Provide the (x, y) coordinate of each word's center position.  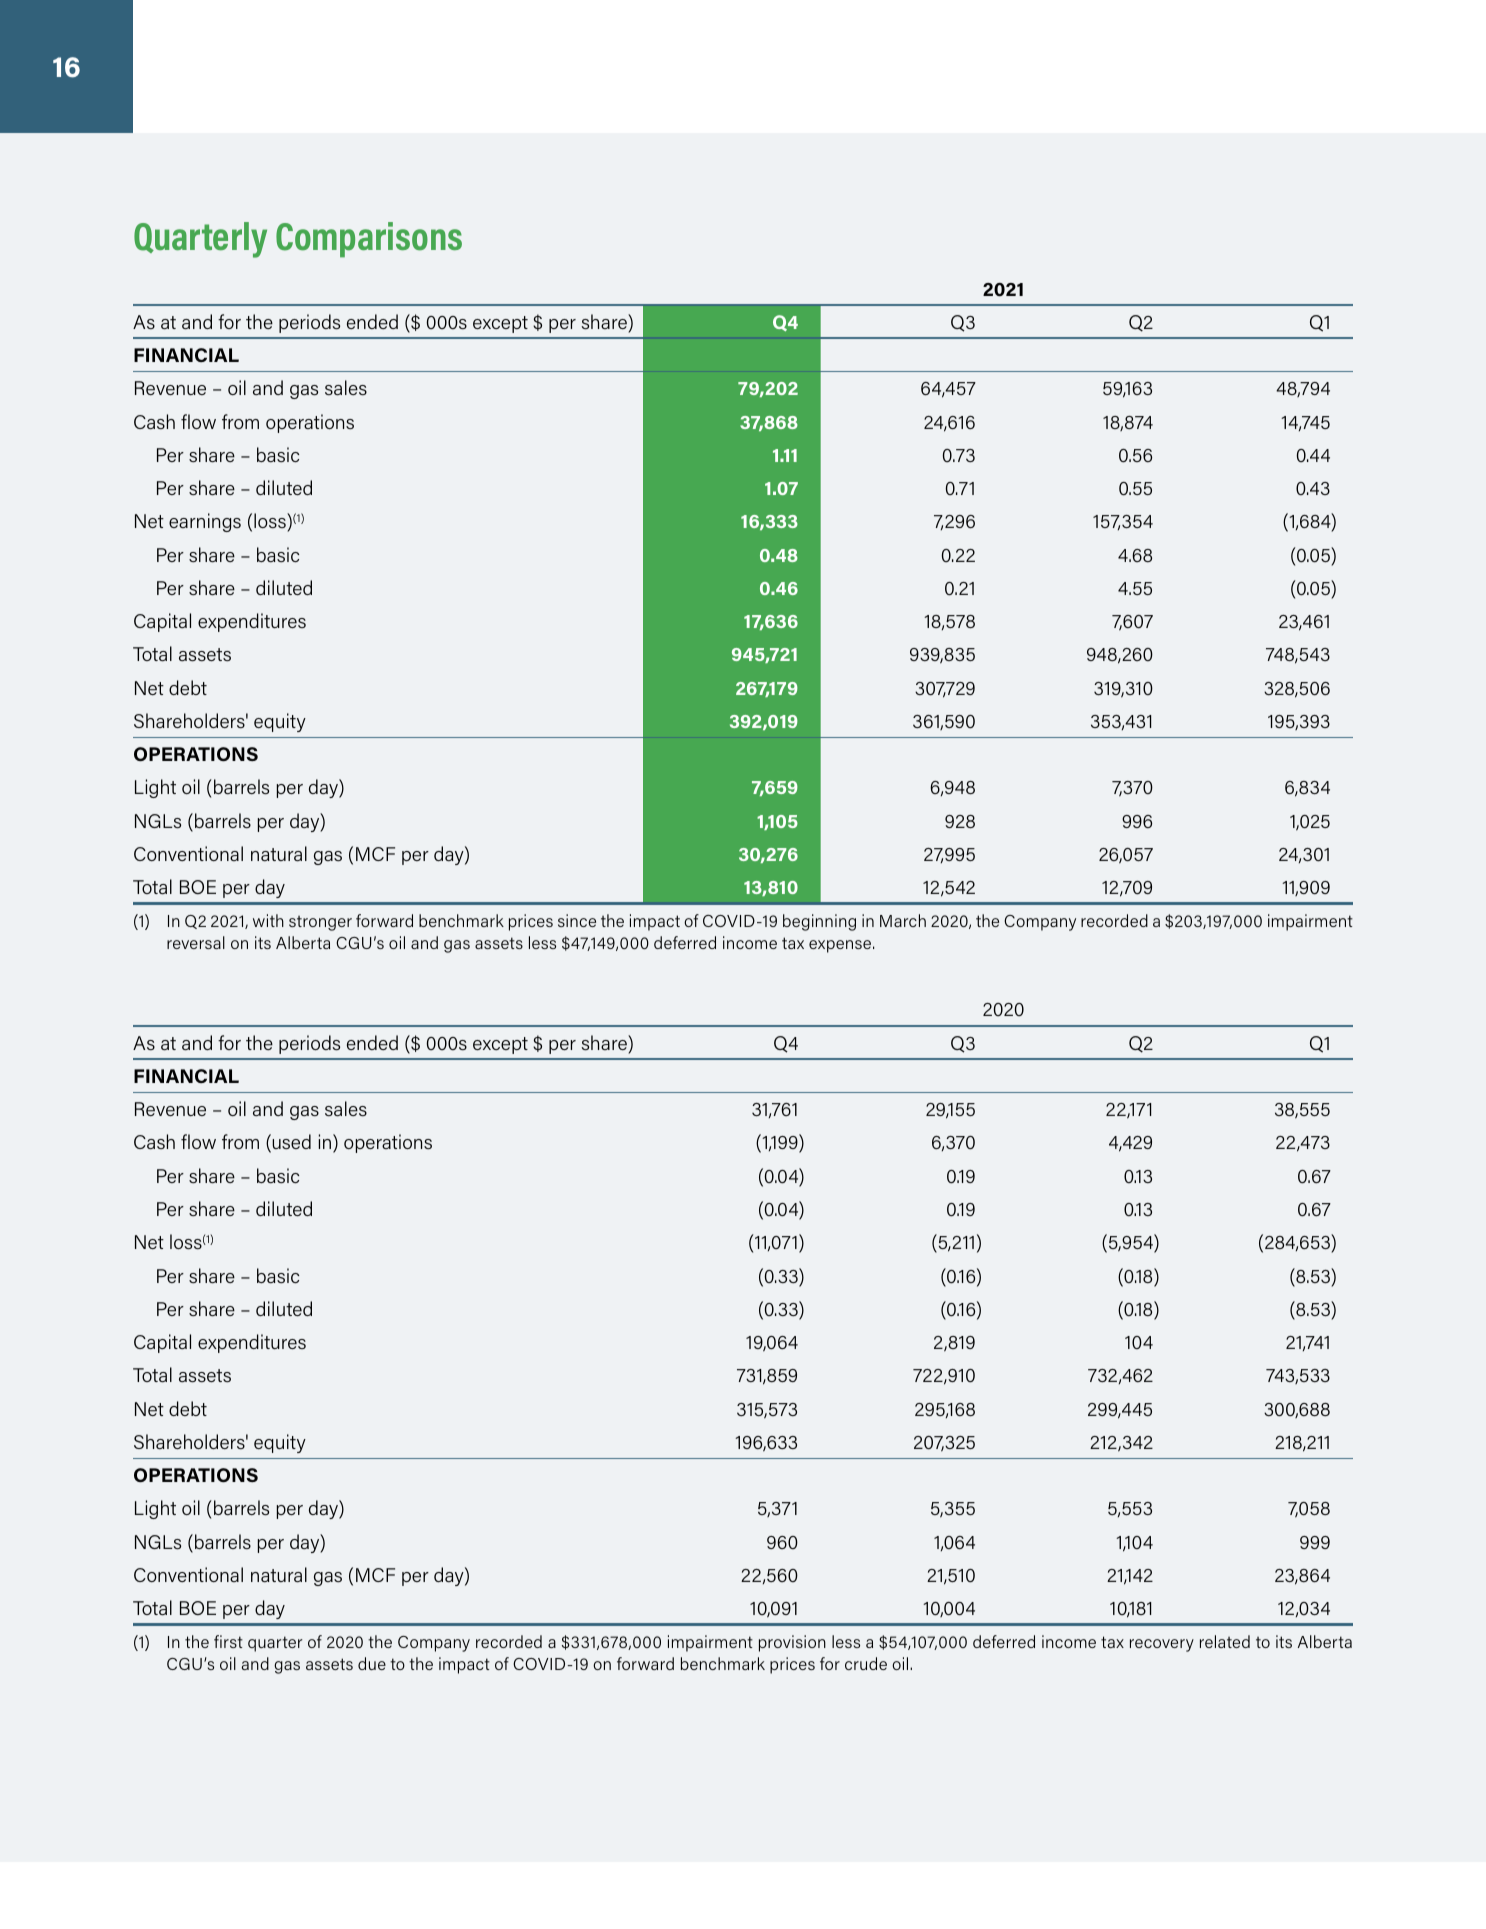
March (903, 920)
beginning (819, 922)
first (228, 1641)
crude (866, 1663)
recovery (1162, 1645)
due (372, 1663)
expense (840, 946)
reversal (196, 942)
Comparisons (369, 240)
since (577, 920)
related (1225, 1641)
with (268, 920)
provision (792, 1643)
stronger (320, 923)
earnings (205, 522)
